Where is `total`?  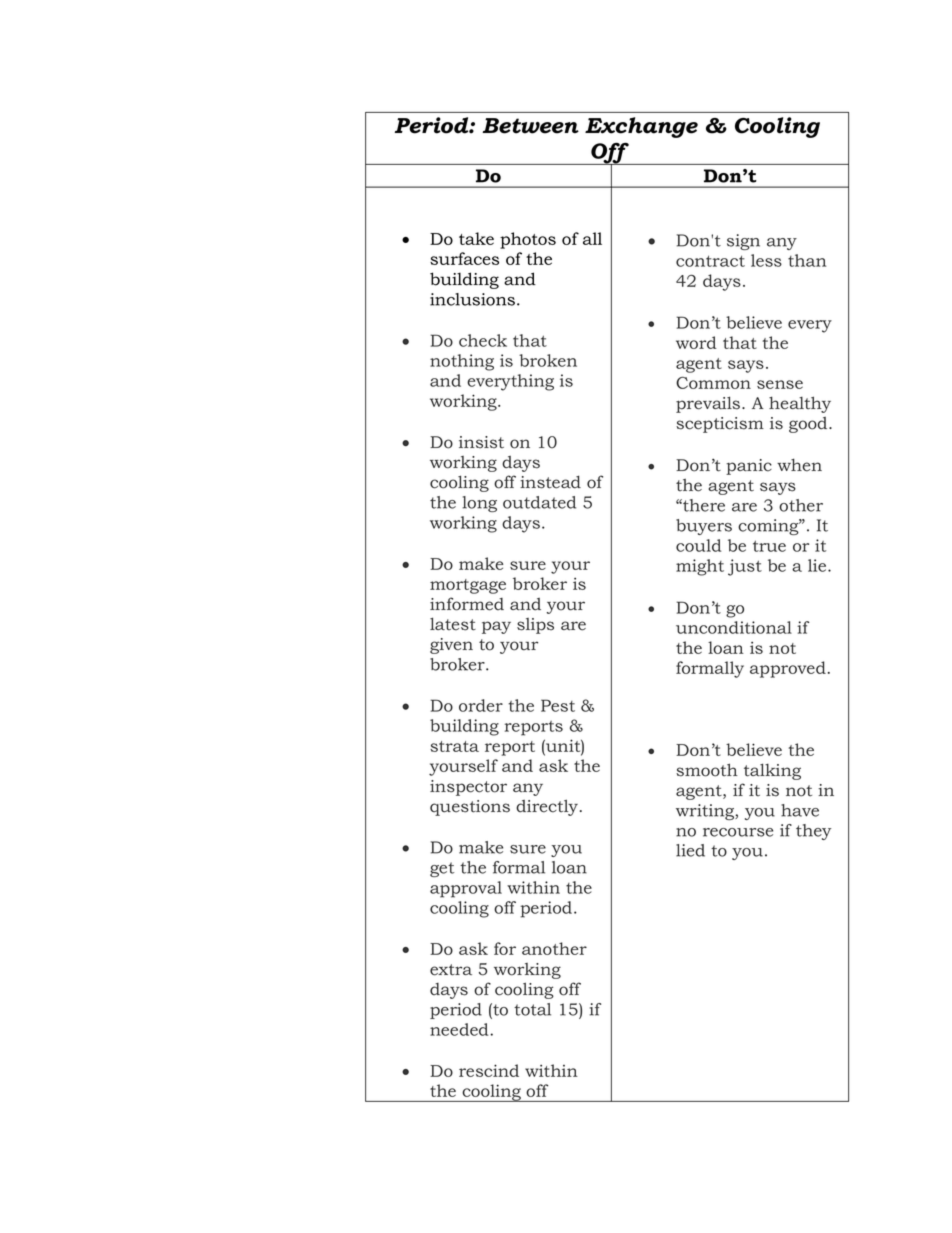 total is located at coordinates (532, 1009).
